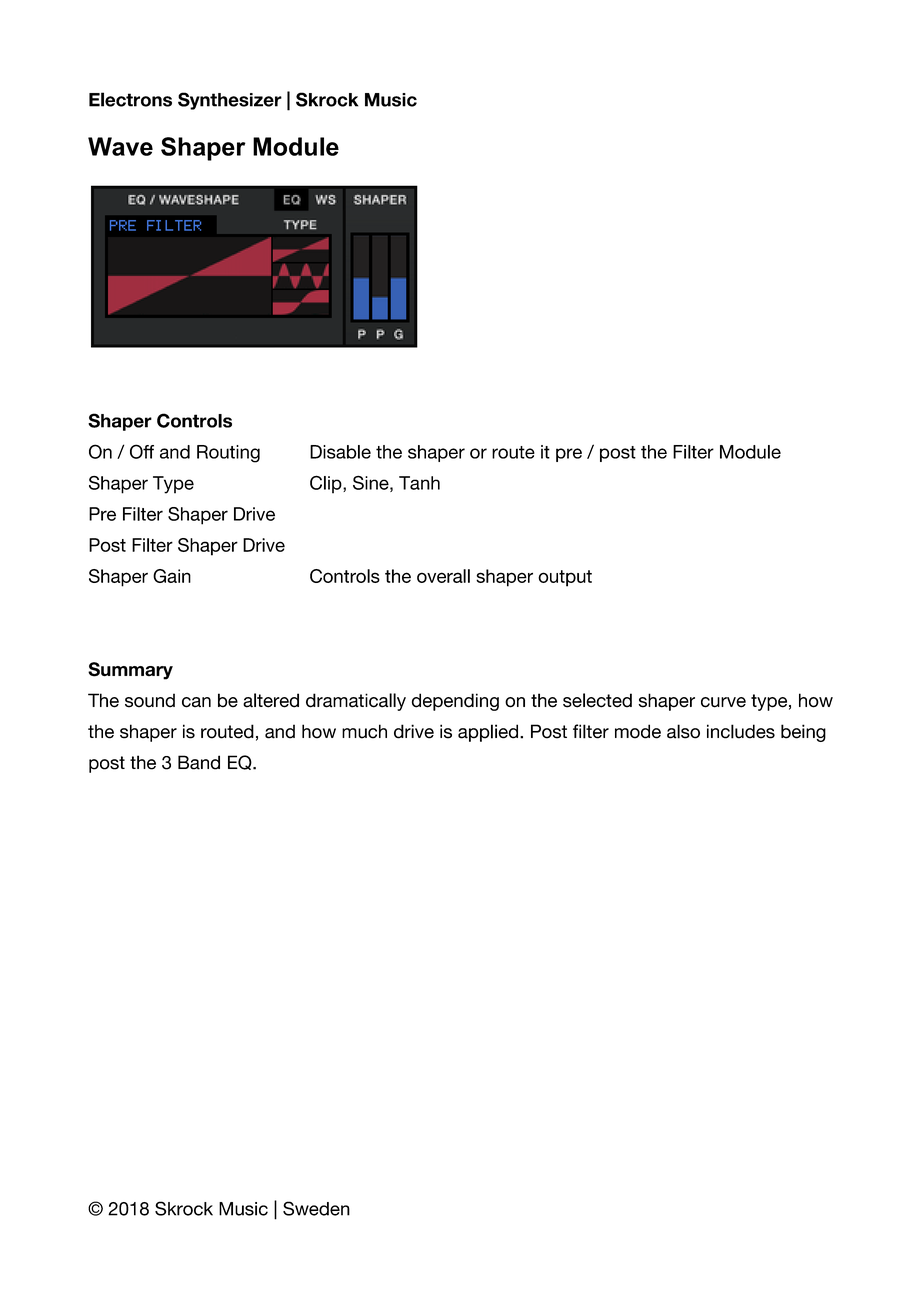  Describe the element at coordinates (565, 578) in the screenshot. I see `output` at that location.
